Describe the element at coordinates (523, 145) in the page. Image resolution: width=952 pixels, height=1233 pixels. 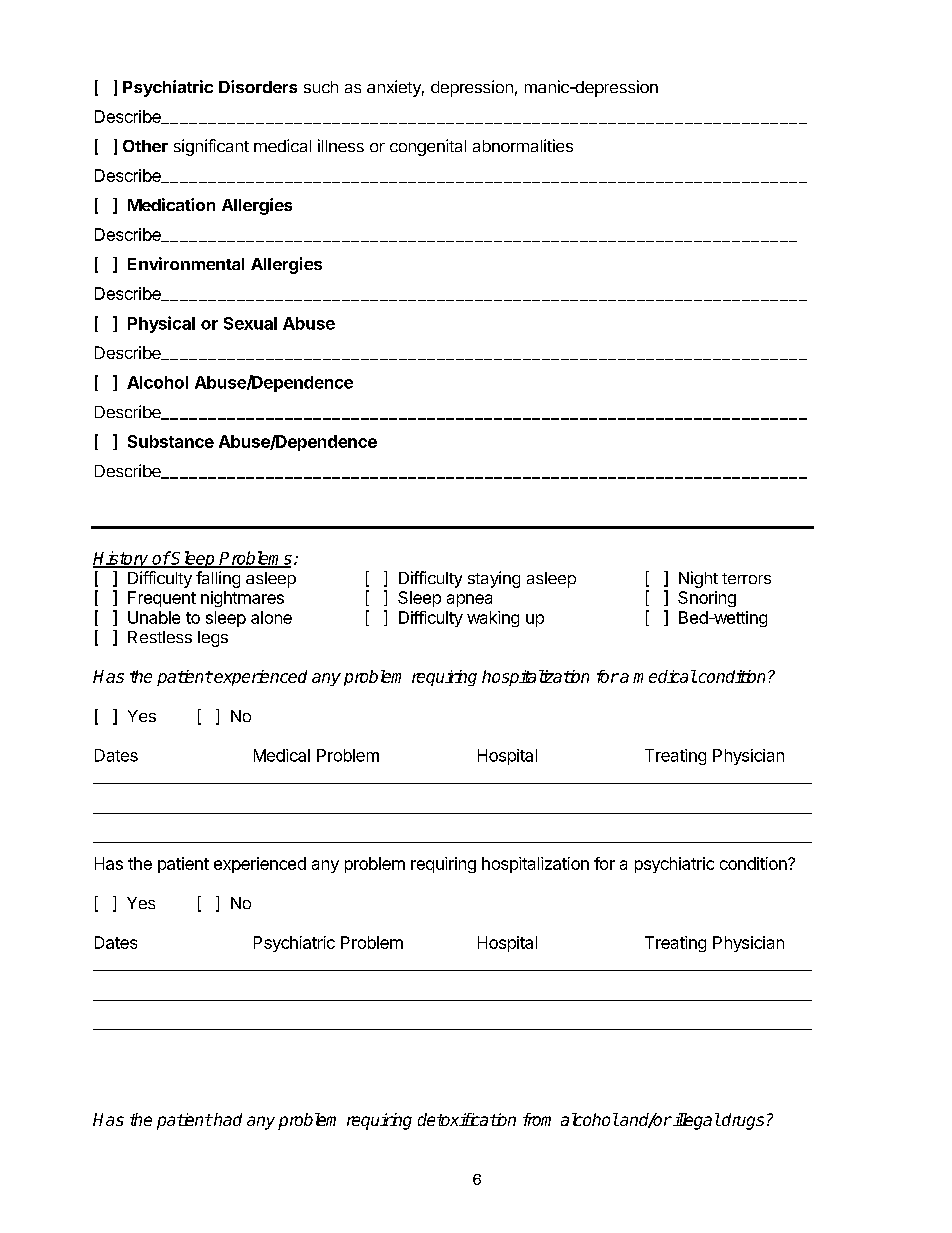
I see `abnormalities` at that location.
